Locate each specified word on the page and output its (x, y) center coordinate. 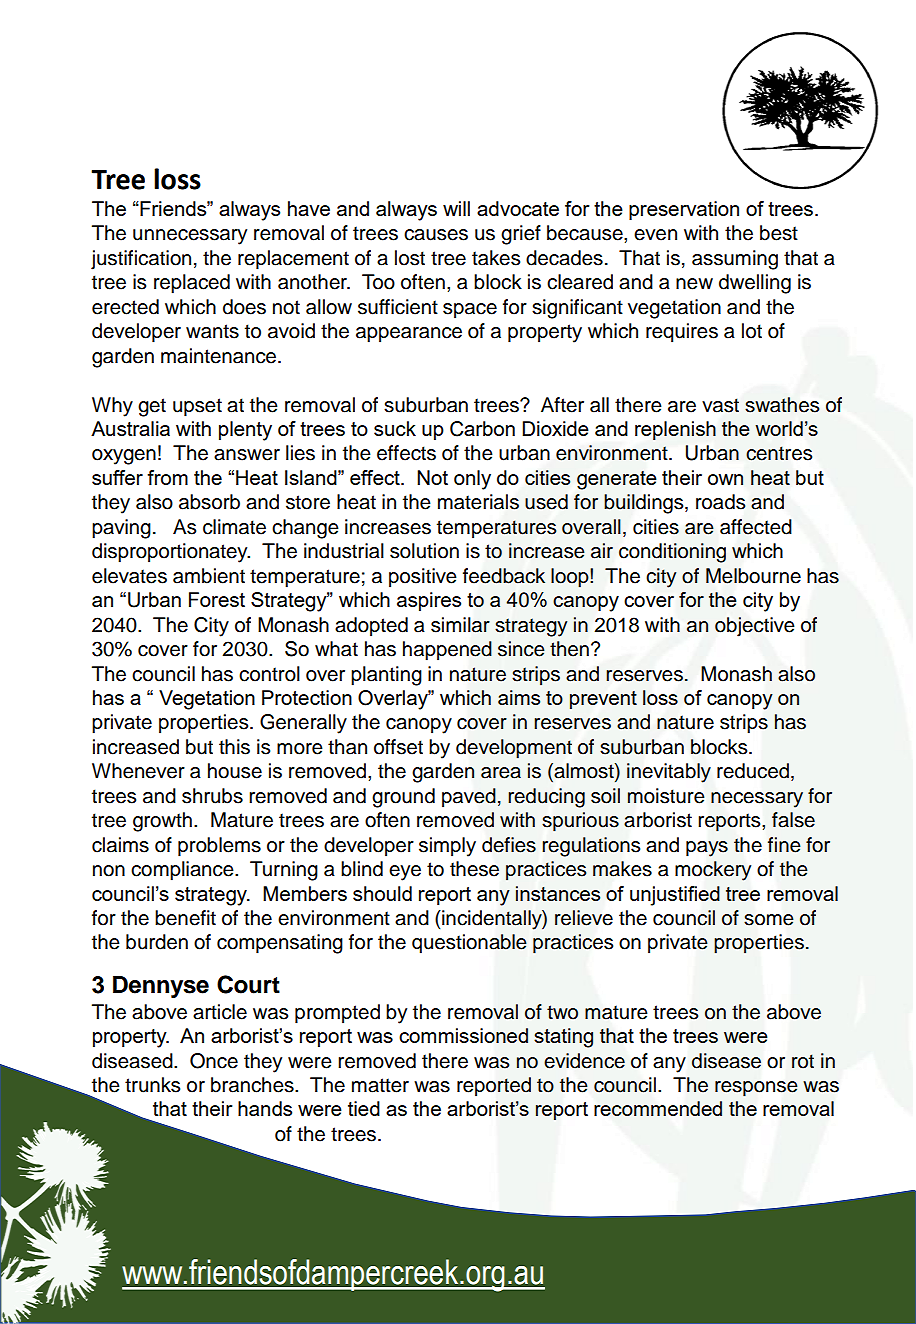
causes (436, 235)
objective (755, 627)
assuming (735, 260)
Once (214, 1061)
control (269, 674)
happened (447, 651)
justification (141, 260)
